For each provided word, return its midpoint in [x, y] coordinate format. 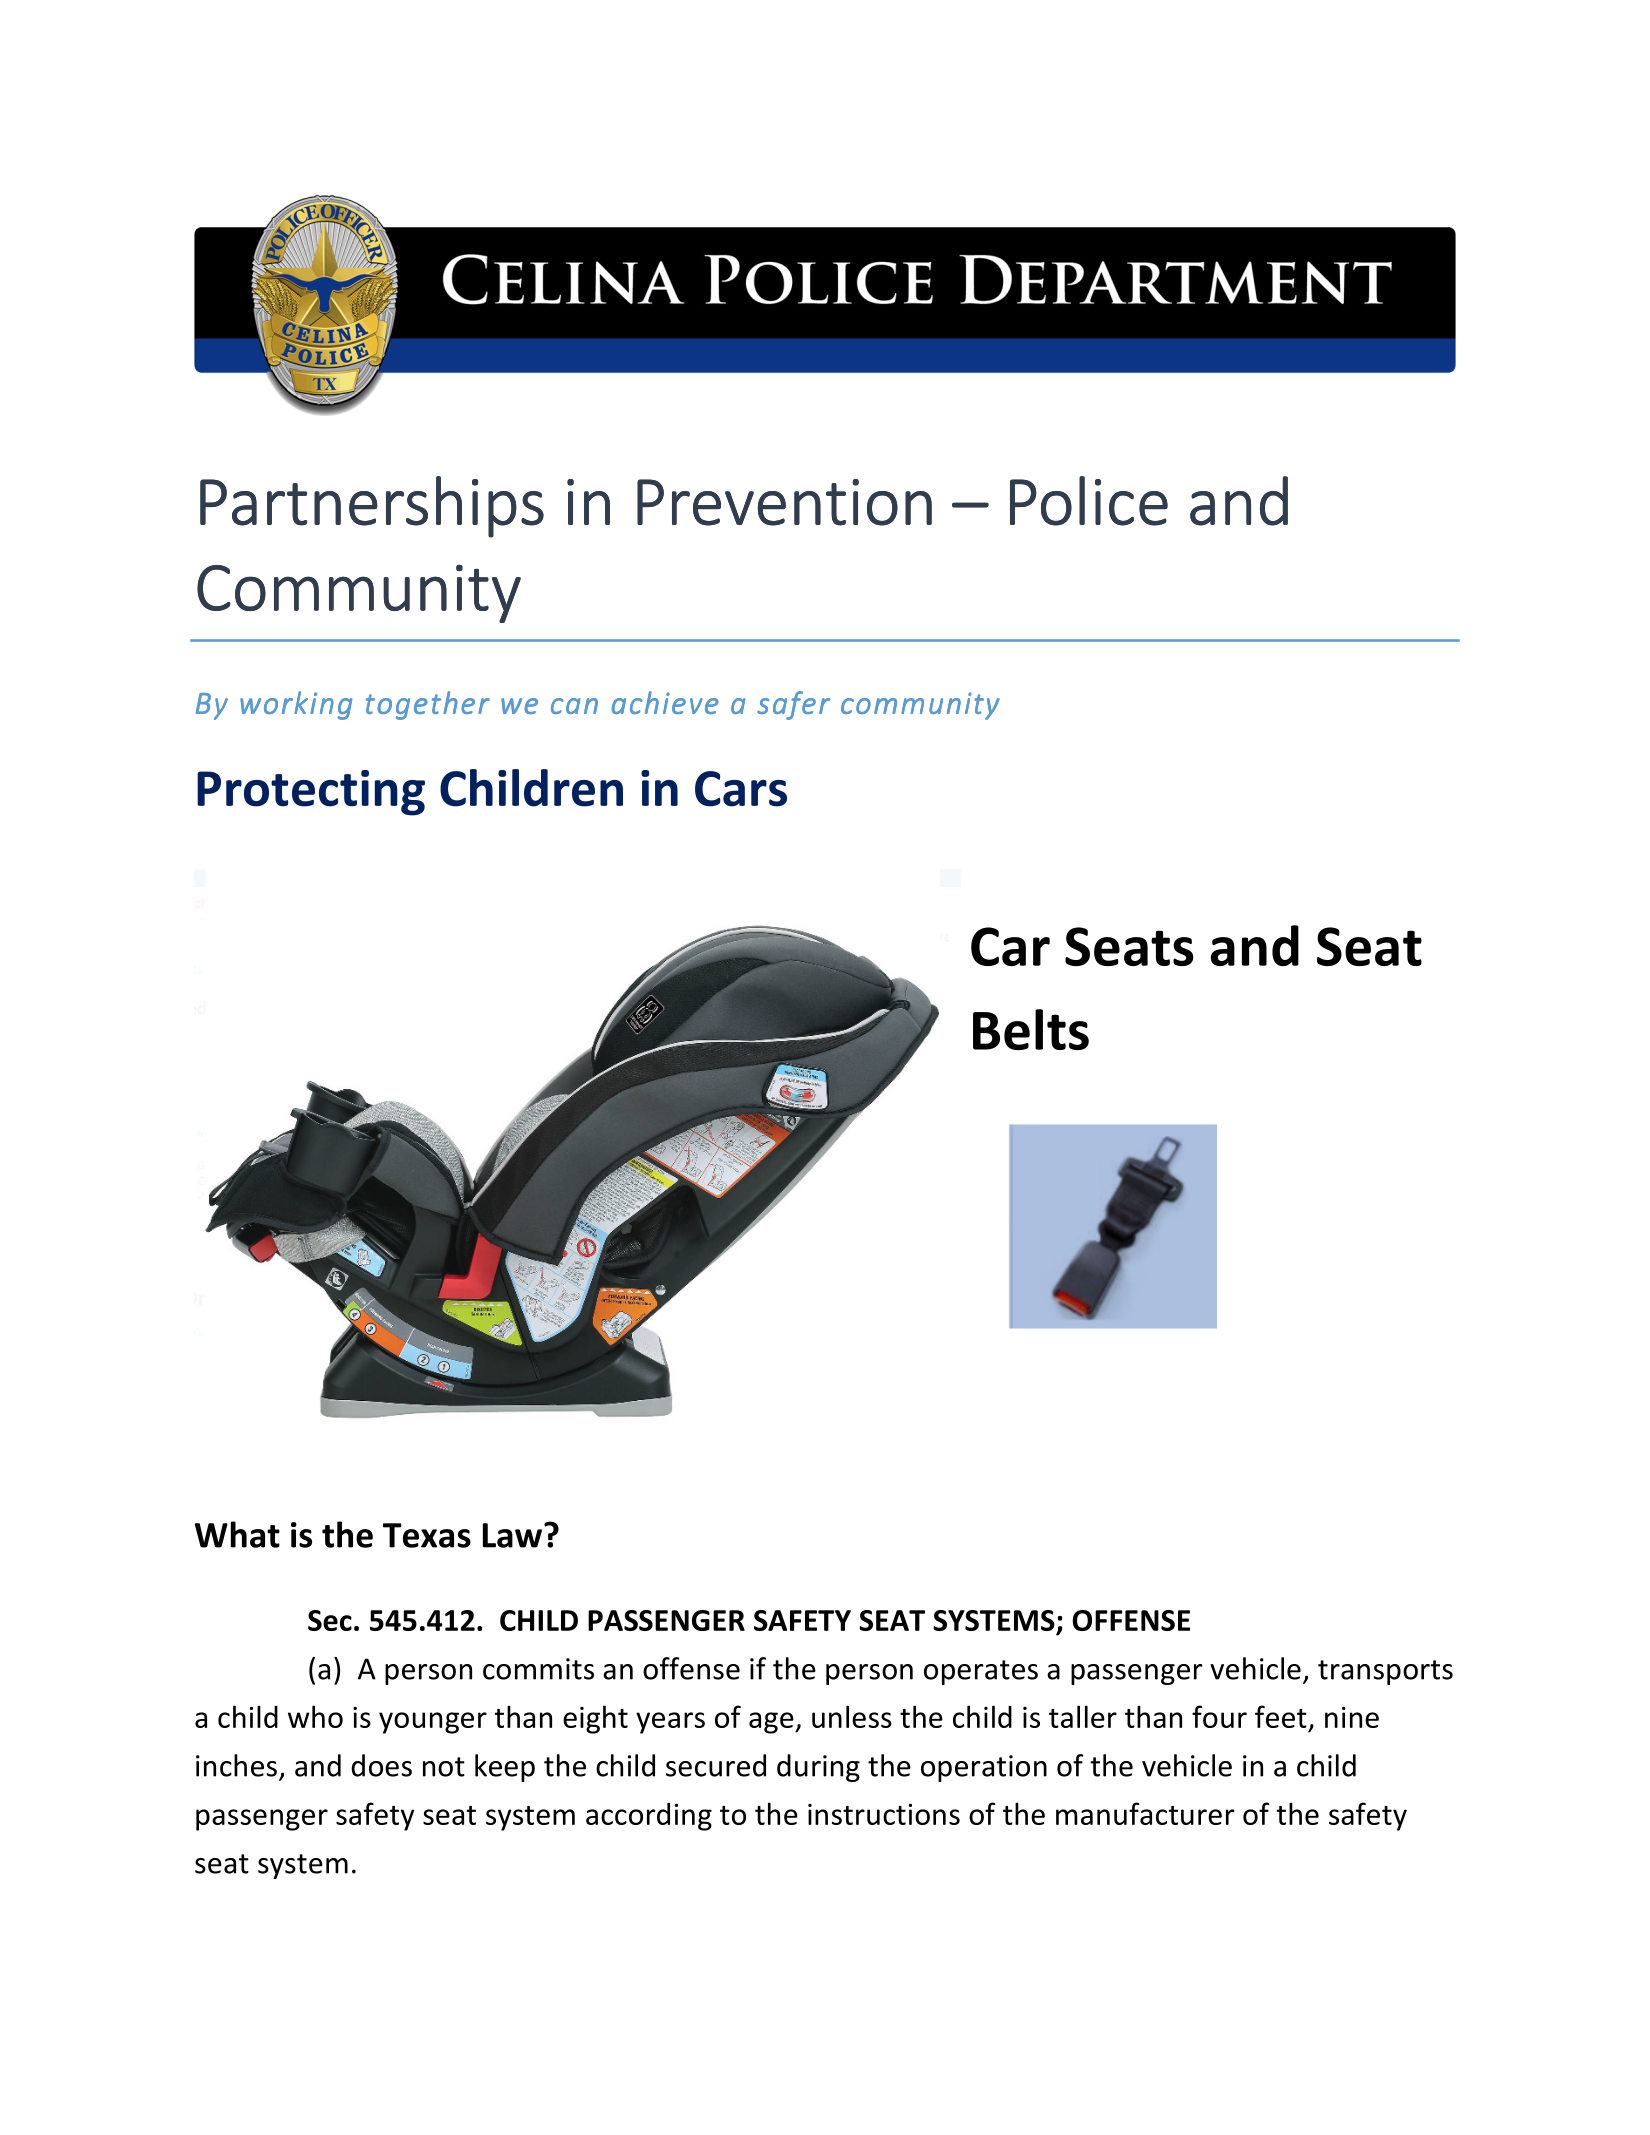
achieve [665, 702]
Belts [1031, 1029]
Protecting [311, 793]
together [428, 705]
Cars [741, 789]
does [381, 1765]
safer [794, 705]
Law [512, 1535]
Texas [427, 1535]
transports [1385, 1672]
